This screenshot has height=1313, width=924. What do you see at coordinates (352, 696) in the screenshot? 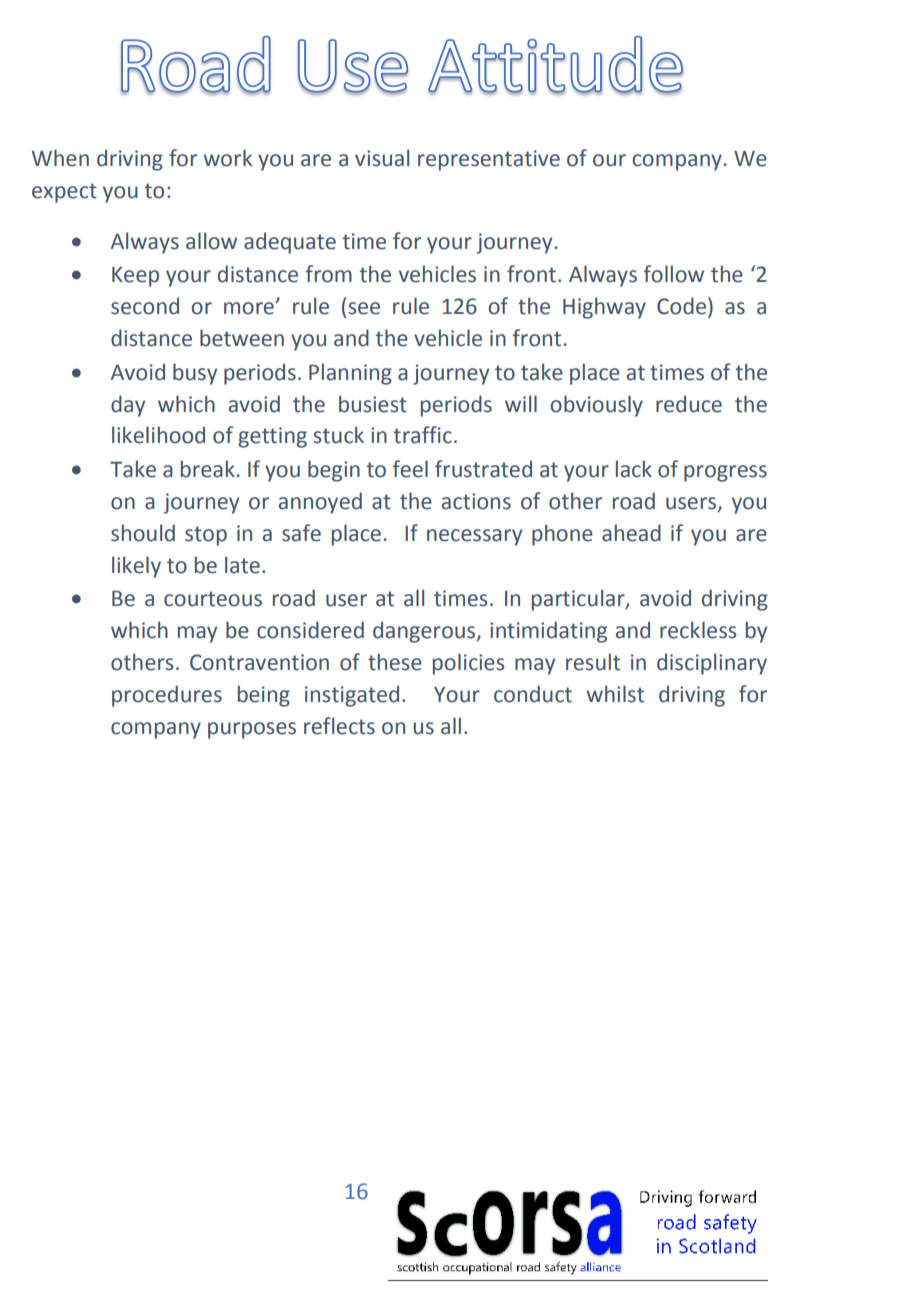
I see `instigated` at bounding box center [352, 696].
